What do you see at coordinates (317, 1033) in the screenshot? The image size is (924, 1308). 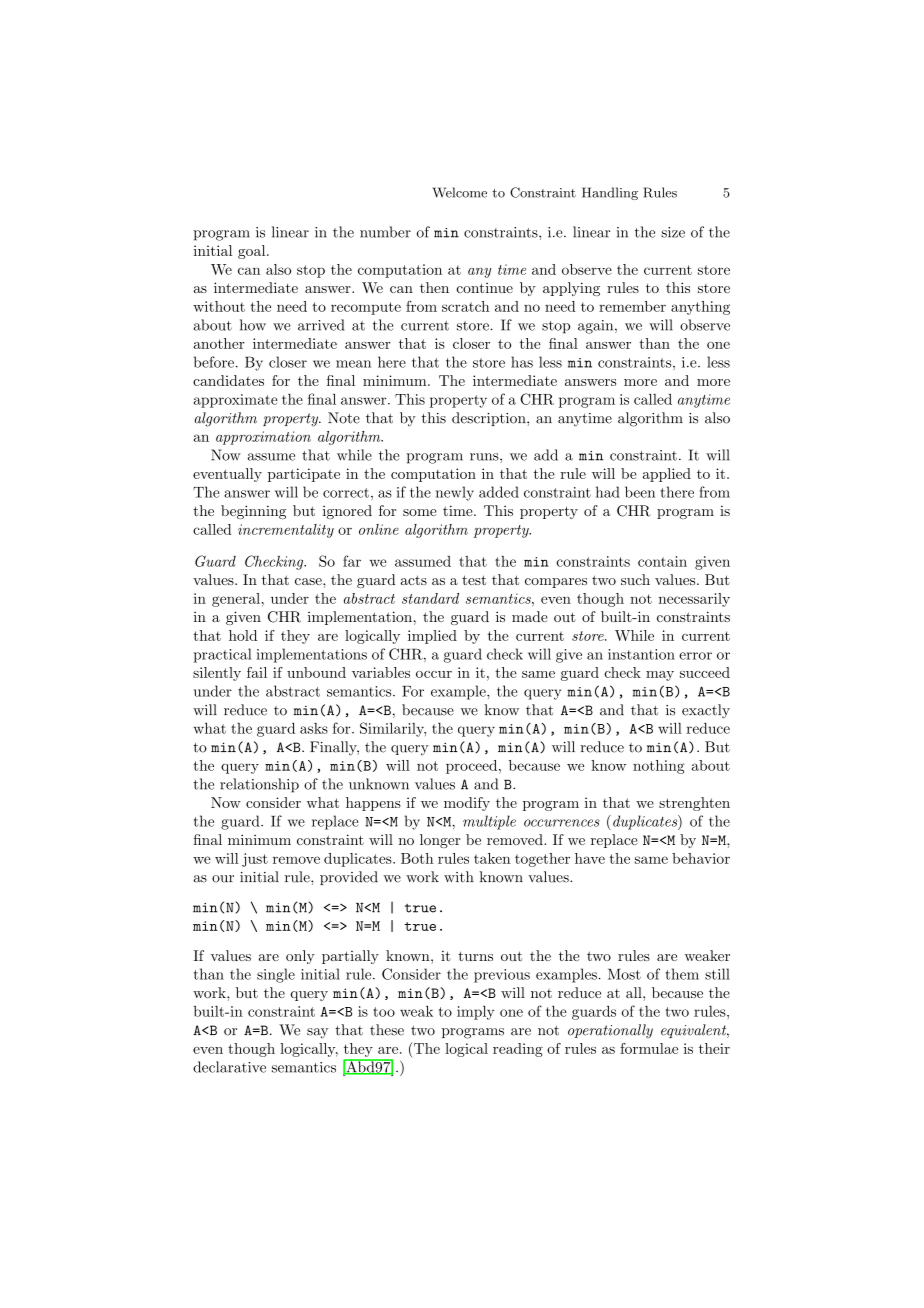 I see `say` at bounding box center [317, 1033].
